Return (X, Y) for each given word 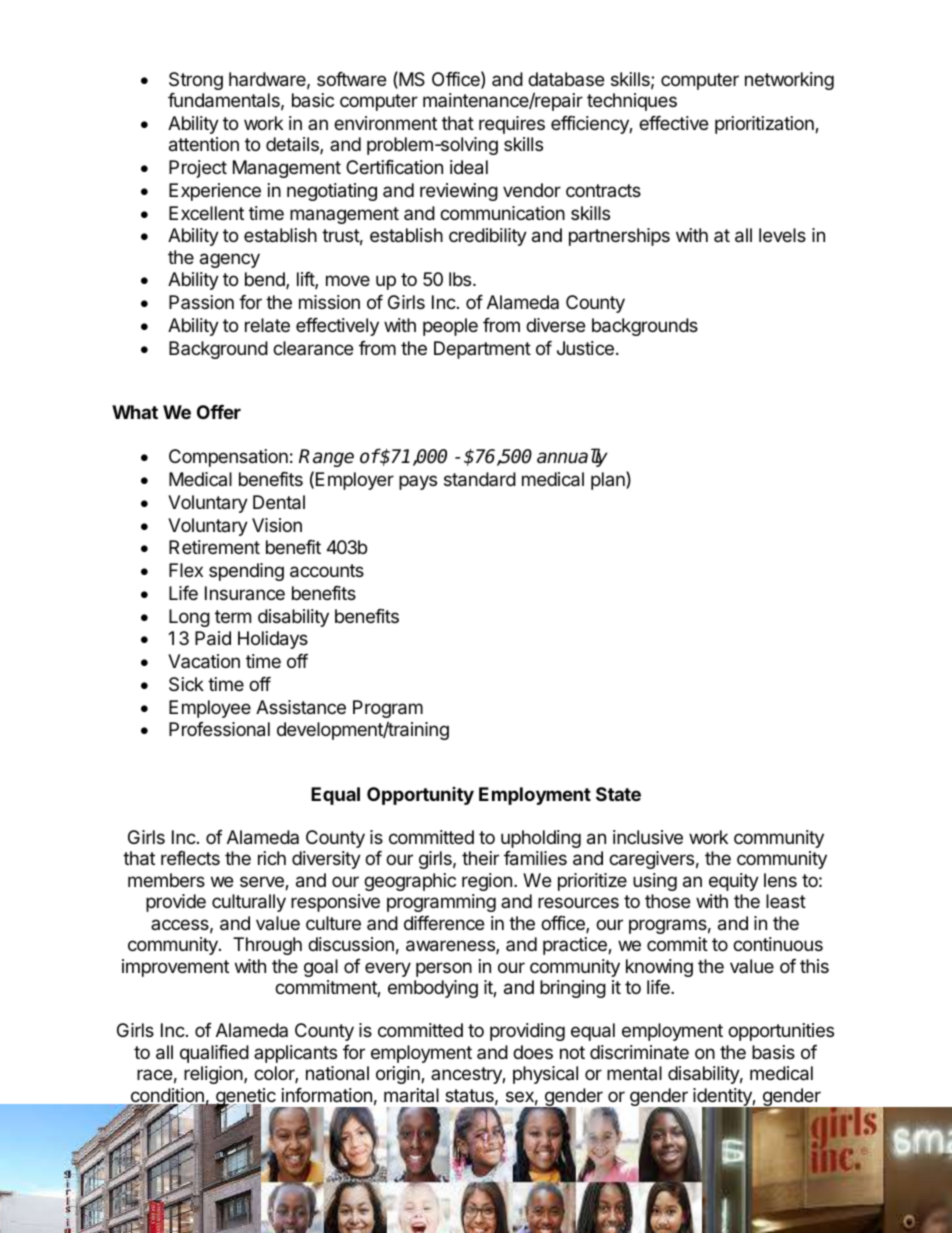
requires (512, 125)
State (618, 794)
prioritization (765, 125)
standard (480, 479)
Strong (196, 81)
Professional (219, 729)
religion (214, 1075)
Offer (219, 412)
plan (609, 480)
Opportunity (420, 796)
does (533, 1052)
